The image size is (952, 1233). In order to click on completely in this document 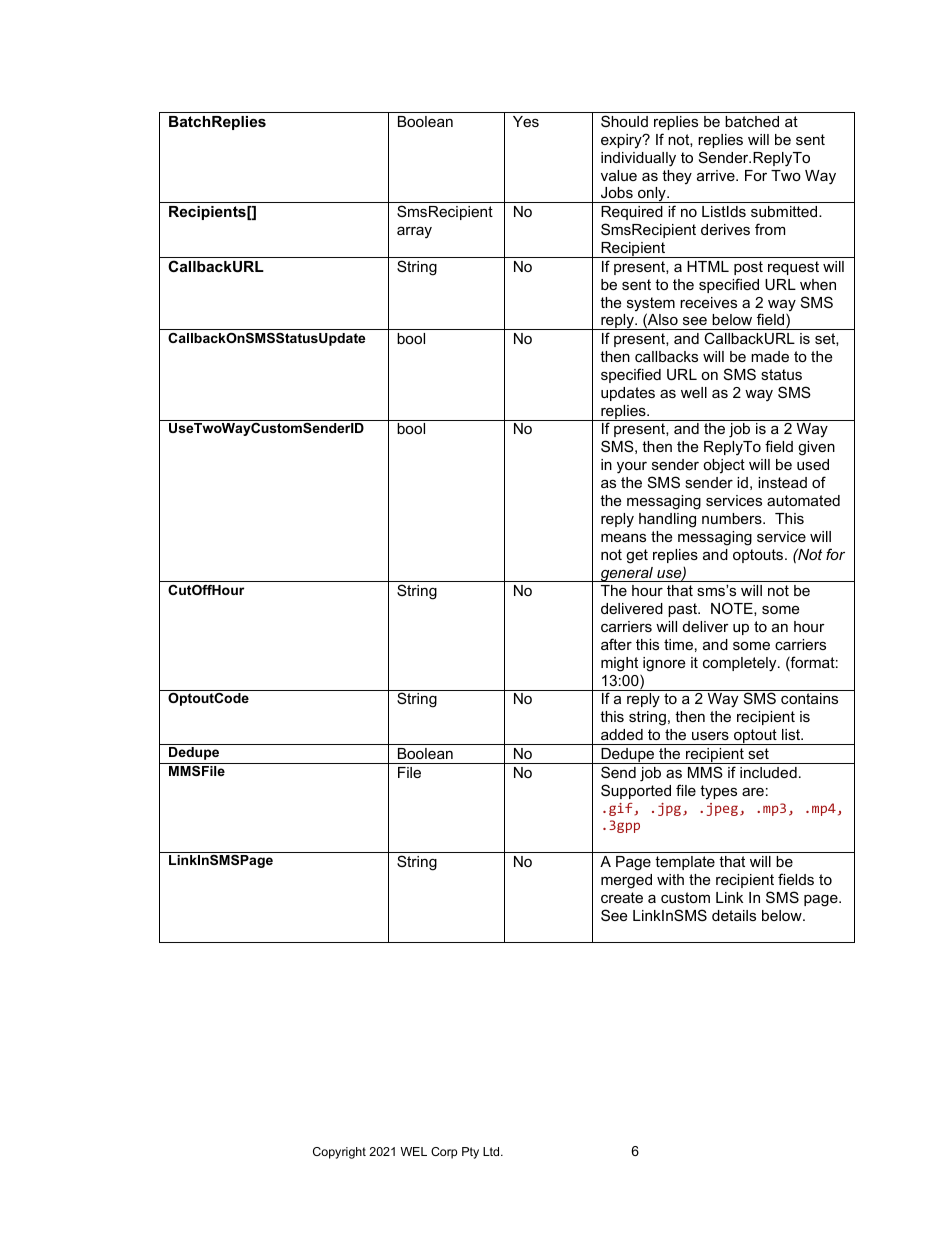, I will do `click(741, 664)`.
